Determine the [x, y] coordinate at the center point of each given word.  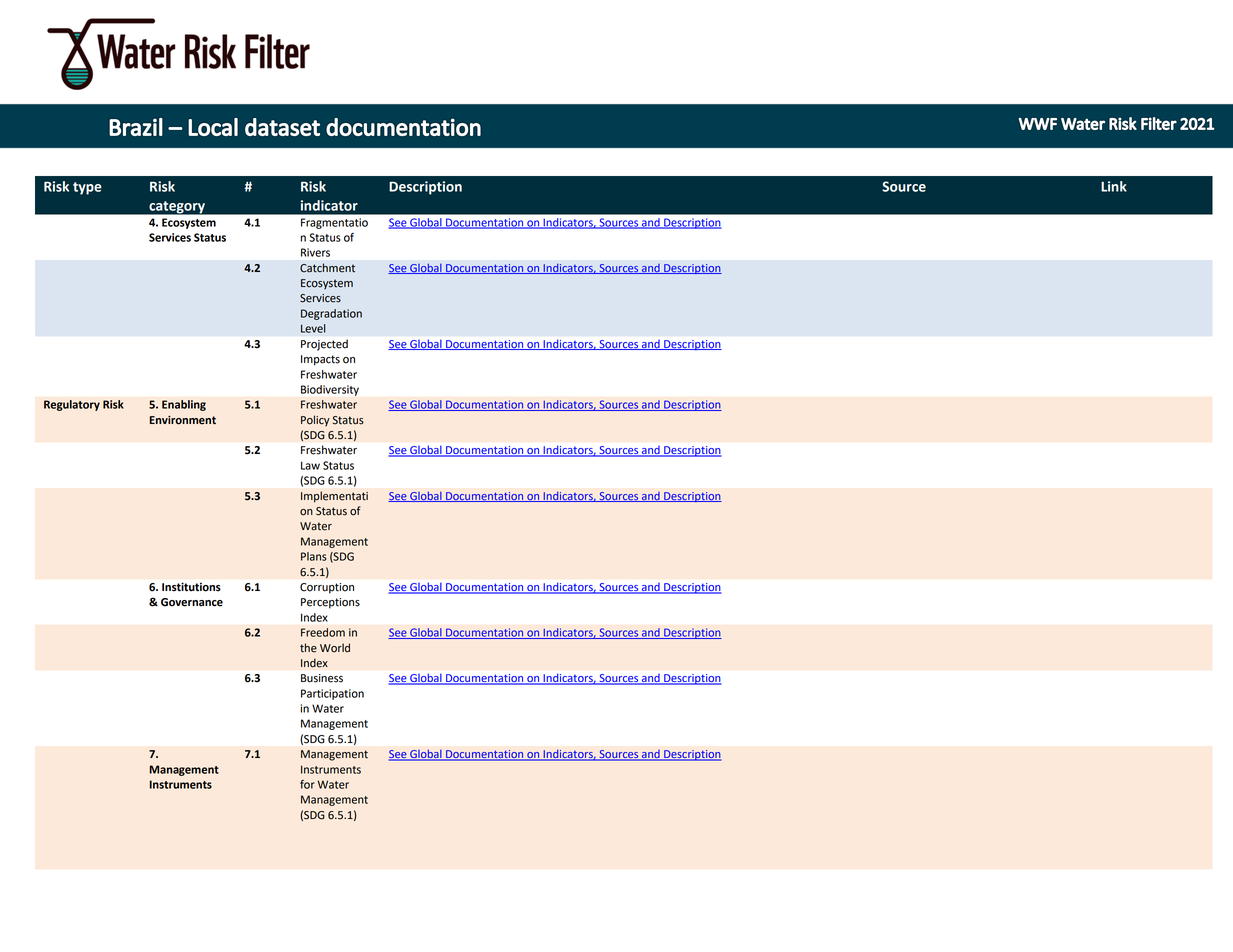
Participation [332, 694]
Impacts [320, 360]
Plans [314, 556]
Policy [315, 421]
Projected [324, 345]
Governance [192, 602]
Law [310, 465]
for [307, 784]
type [87, 188]
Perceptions [330, 603]
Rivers [315, 252]
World [335, 648]
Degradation [331, 314]
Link [1114, 186]
